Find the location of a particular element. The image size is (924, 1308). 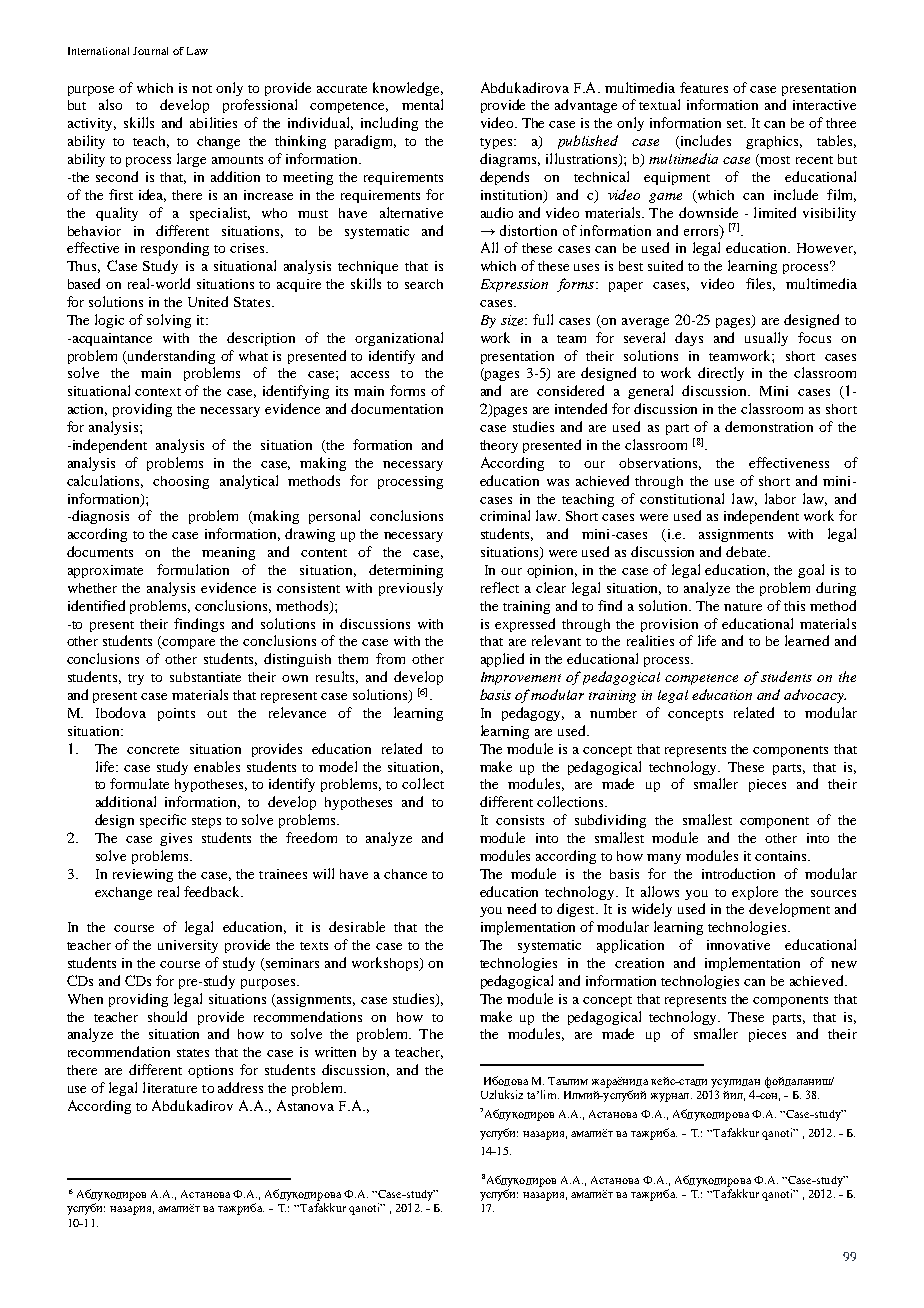

features is located at coordinates (704, 87).
